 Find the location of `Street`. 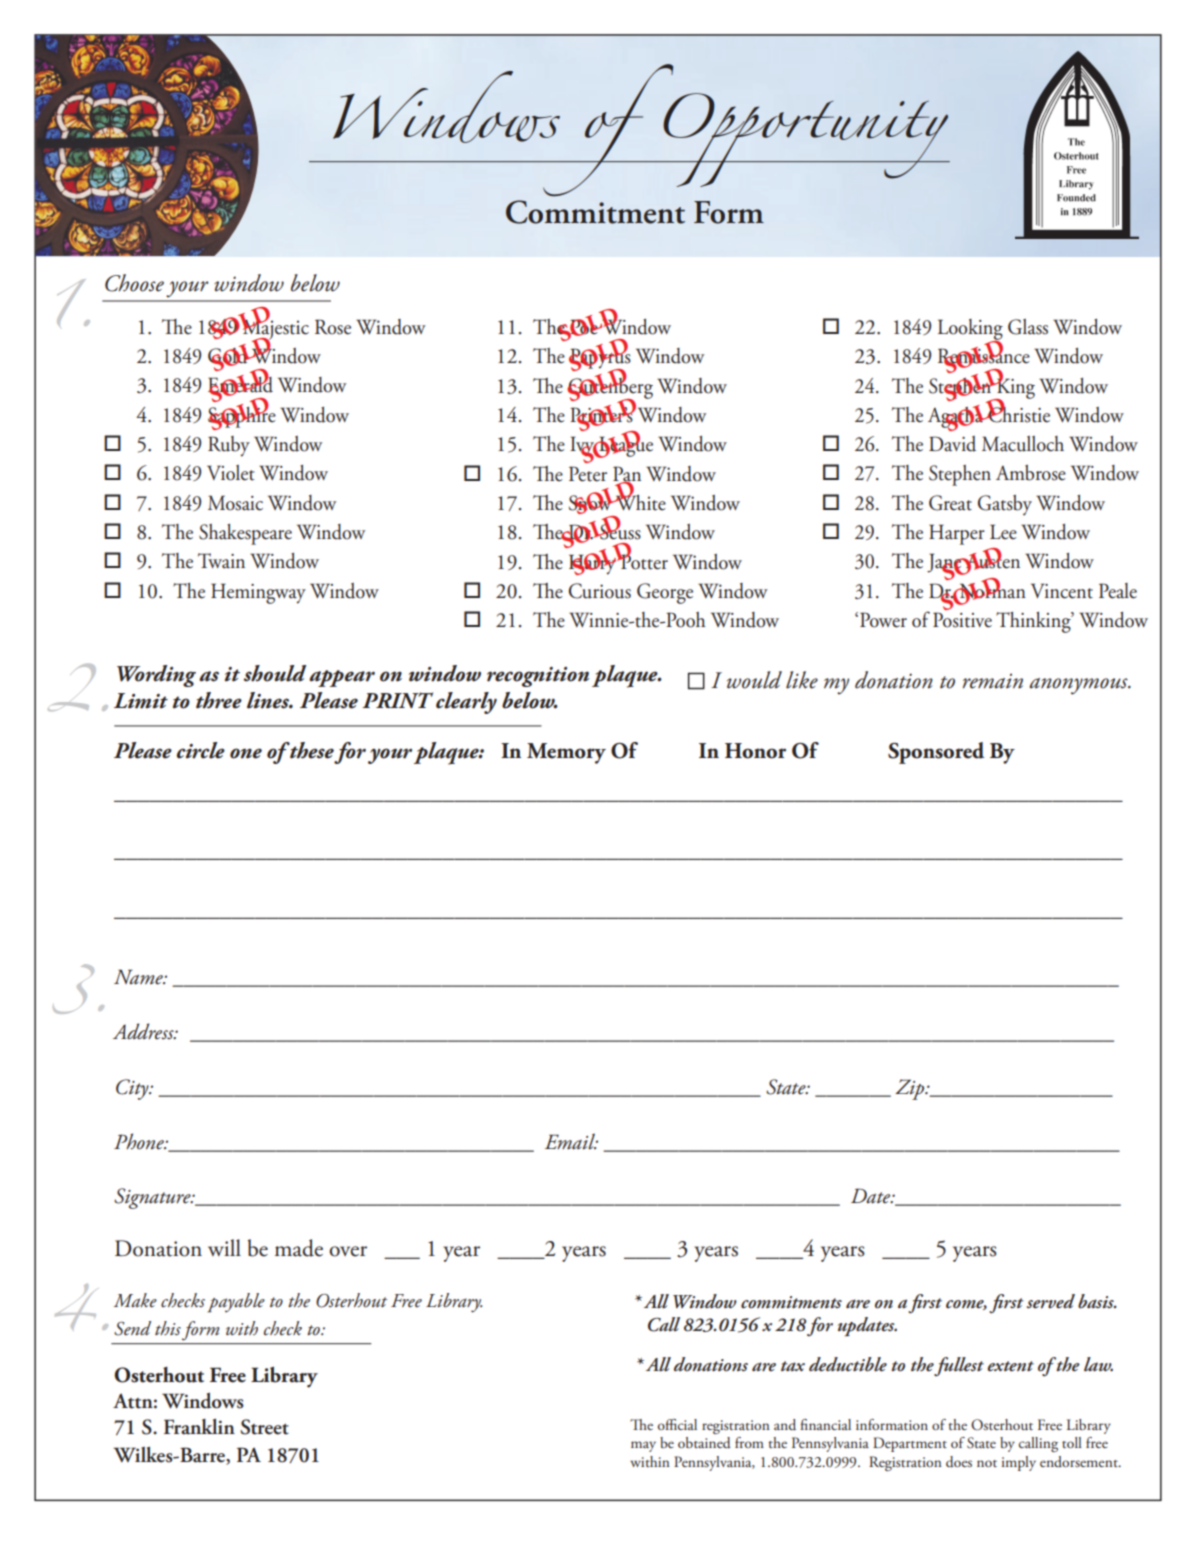

Street is located at coordinates (264, 1427).
